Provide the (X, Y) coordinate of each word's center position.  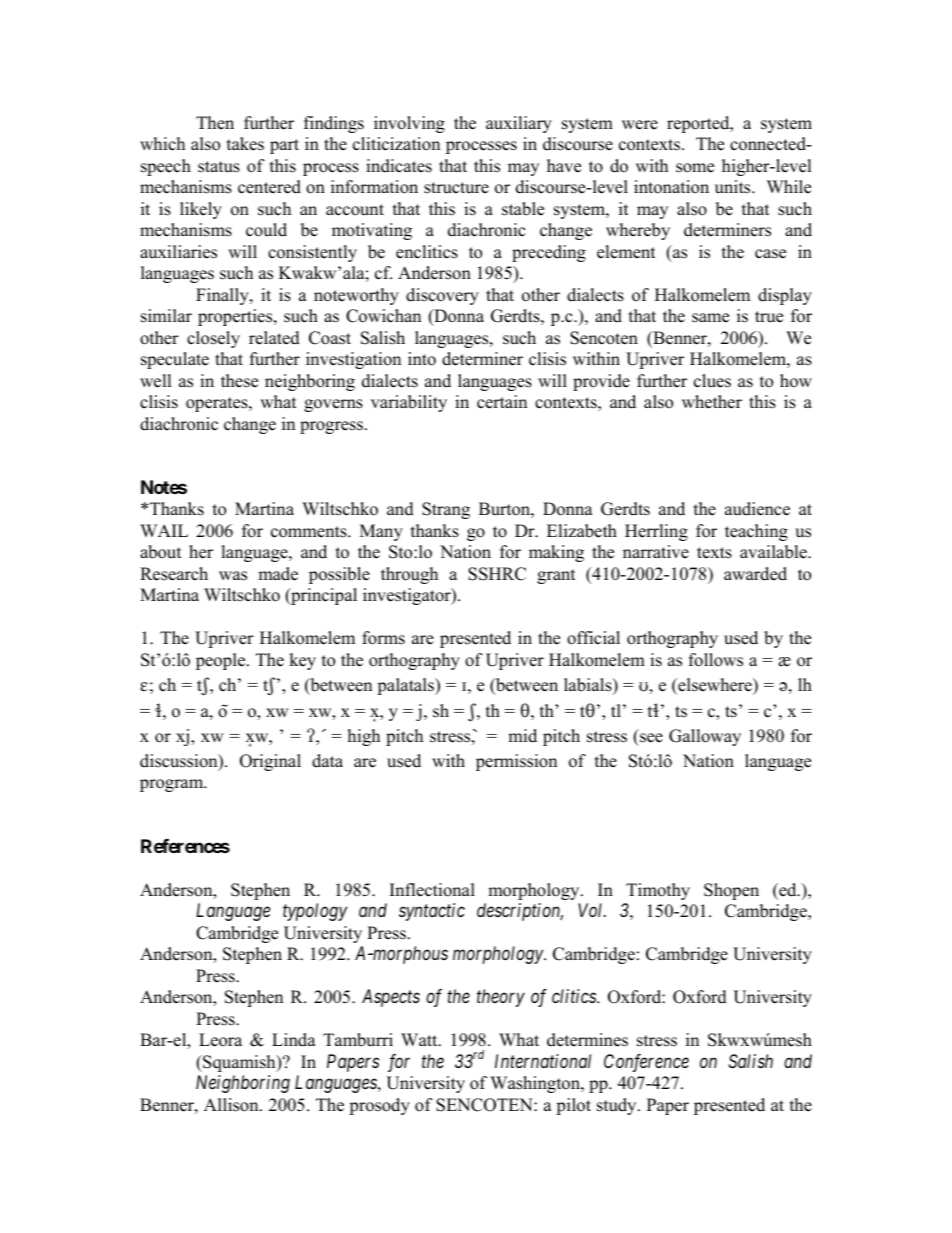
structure (456, 188)
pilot (573, 1106)
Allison (232, 1105)
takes (245, 144)
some (695, 168)
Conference (646, 1063)
